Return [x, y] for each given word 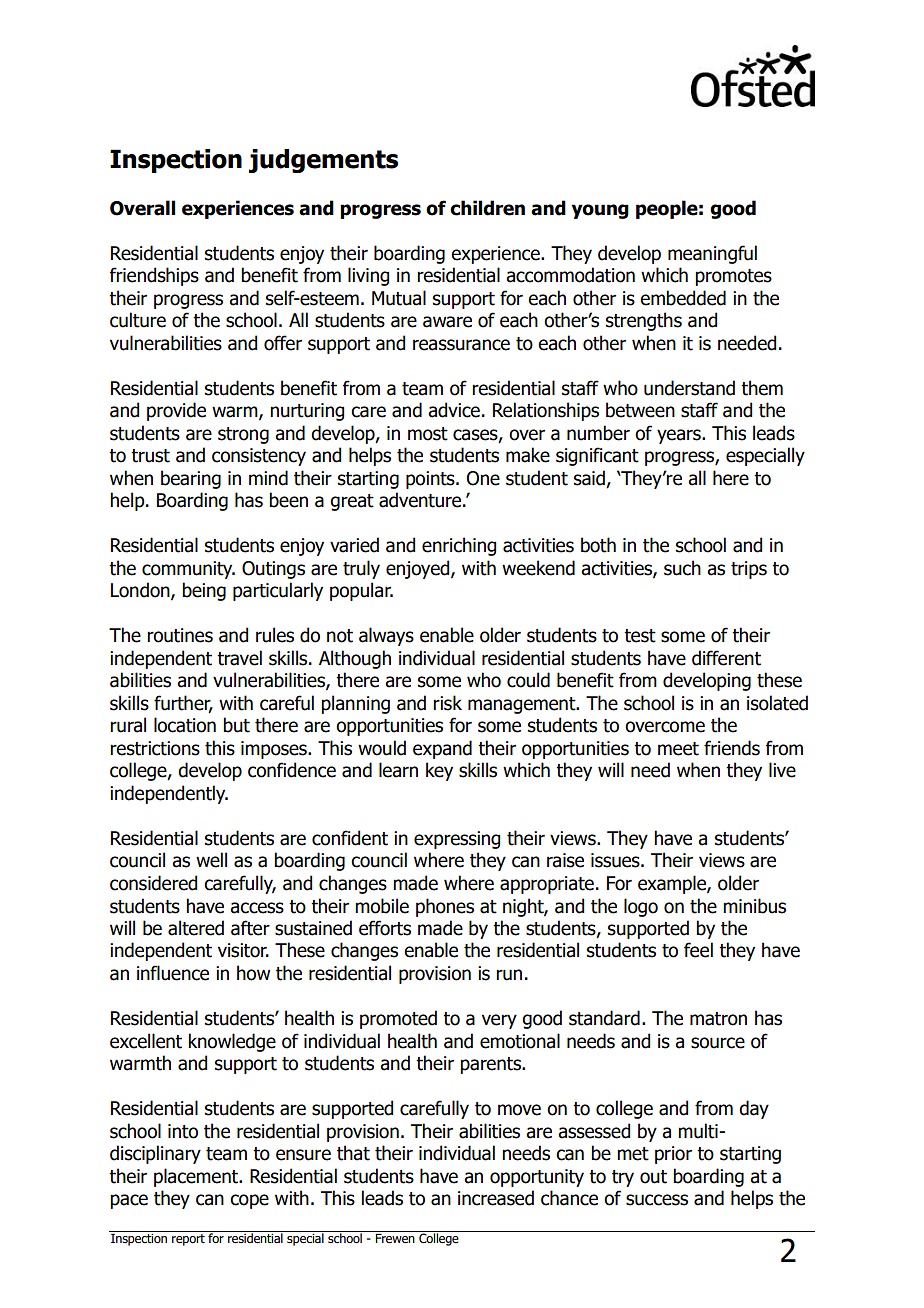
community [188, 570]
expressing [457, 840]
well [211, 860]
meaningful [712, 254]
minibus [754, 906]
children [487, 208]
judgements [323, 161]
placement [197, 1177]
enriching [459, 546]
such [682, 568]
